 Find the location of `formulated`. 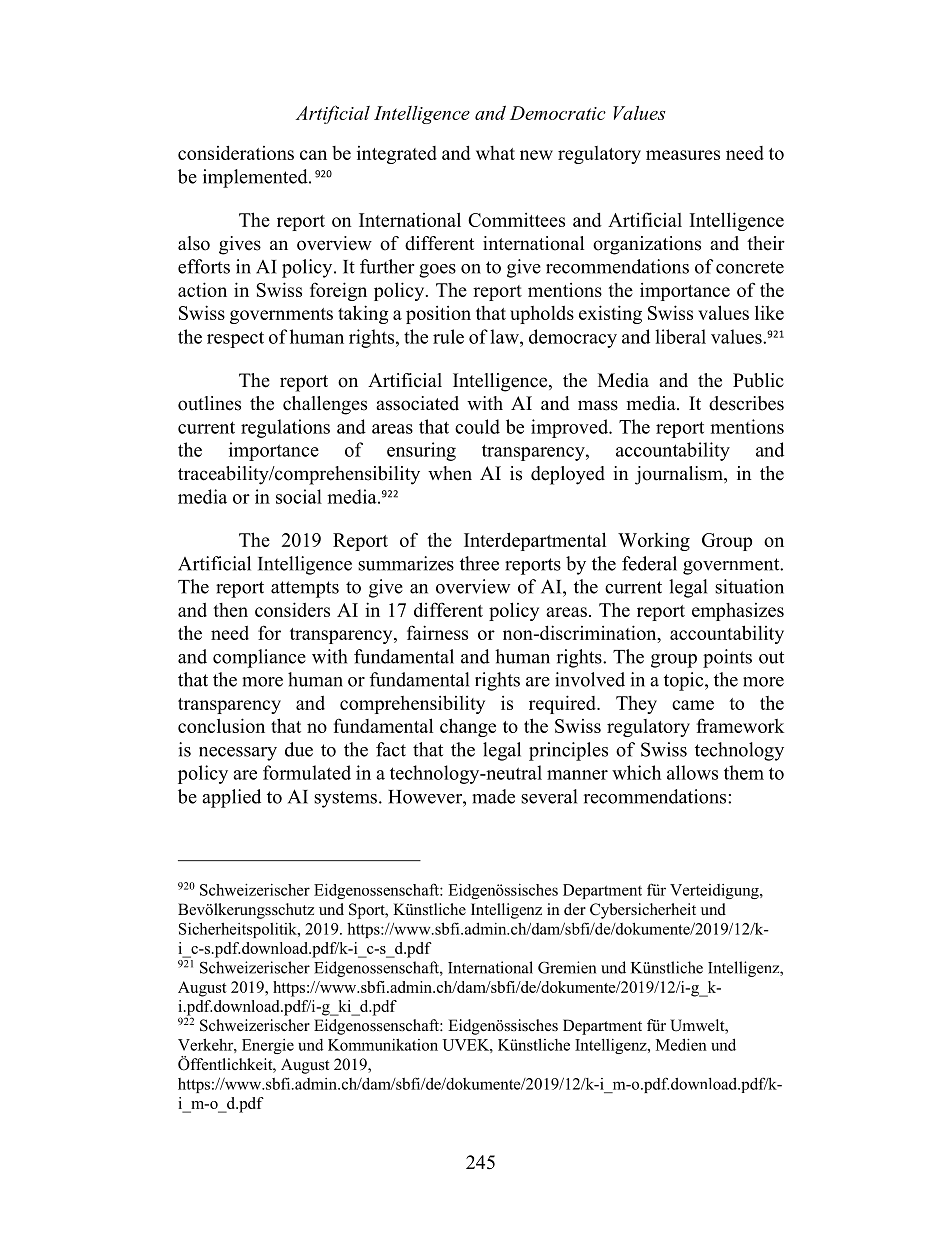

formulated is located at coordinates (307, 772).
